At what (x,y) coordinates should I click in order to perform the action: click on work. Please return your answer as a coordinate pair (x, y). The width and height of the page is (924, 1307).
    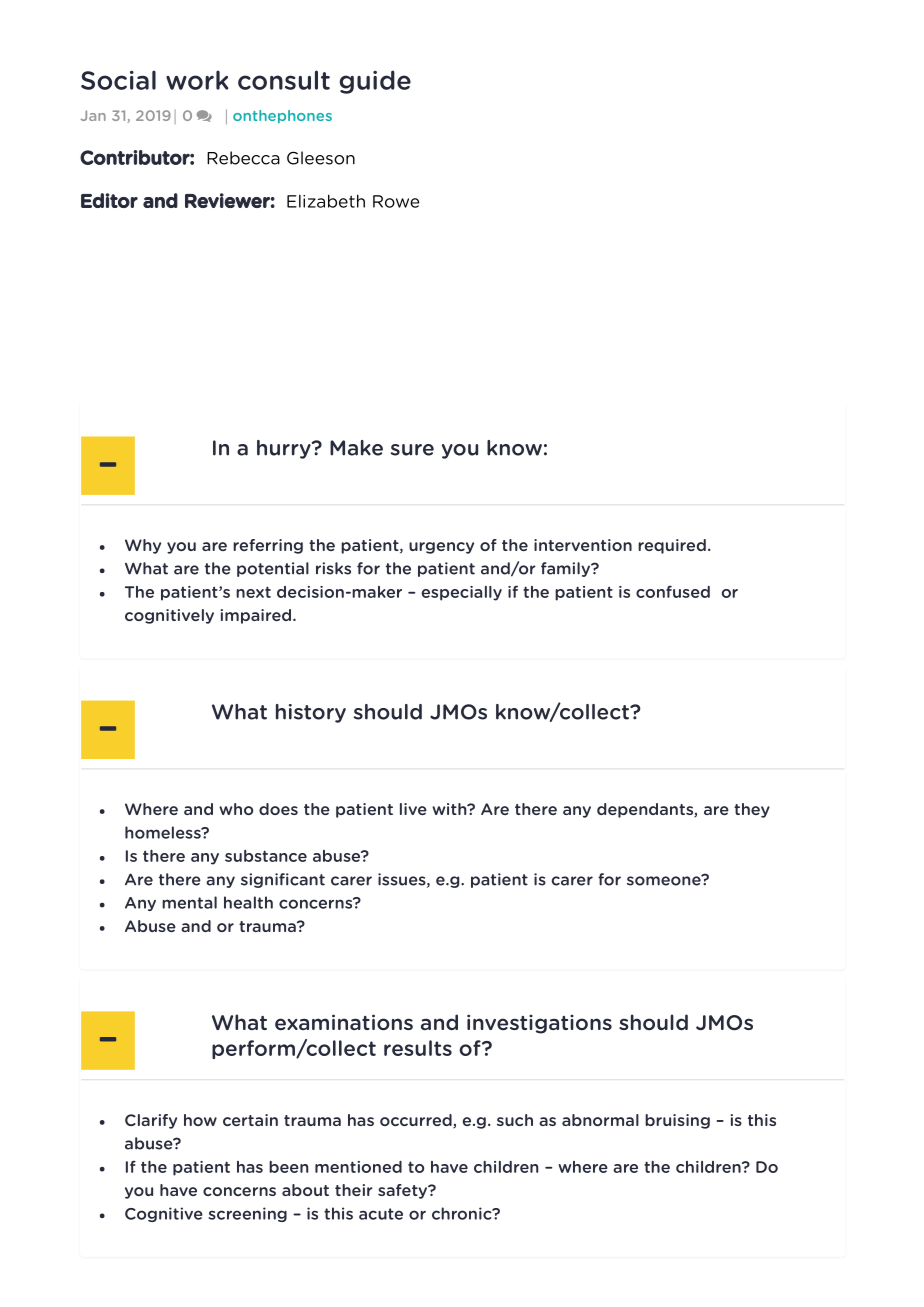
    Looking at the image, I should click on (197, 80).
